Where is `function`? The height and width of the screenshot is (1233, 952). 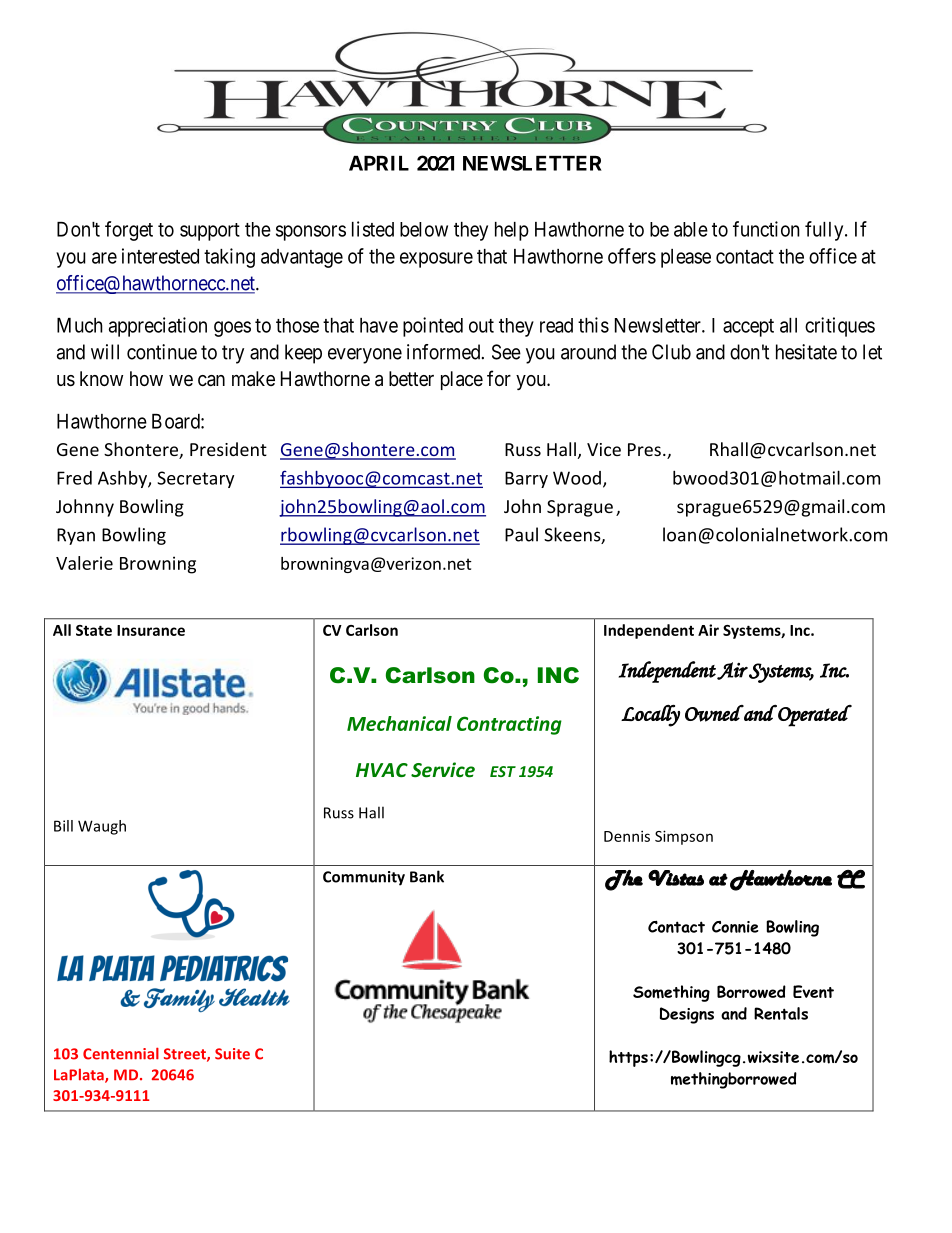
function is located at coordinates (766, 229).
